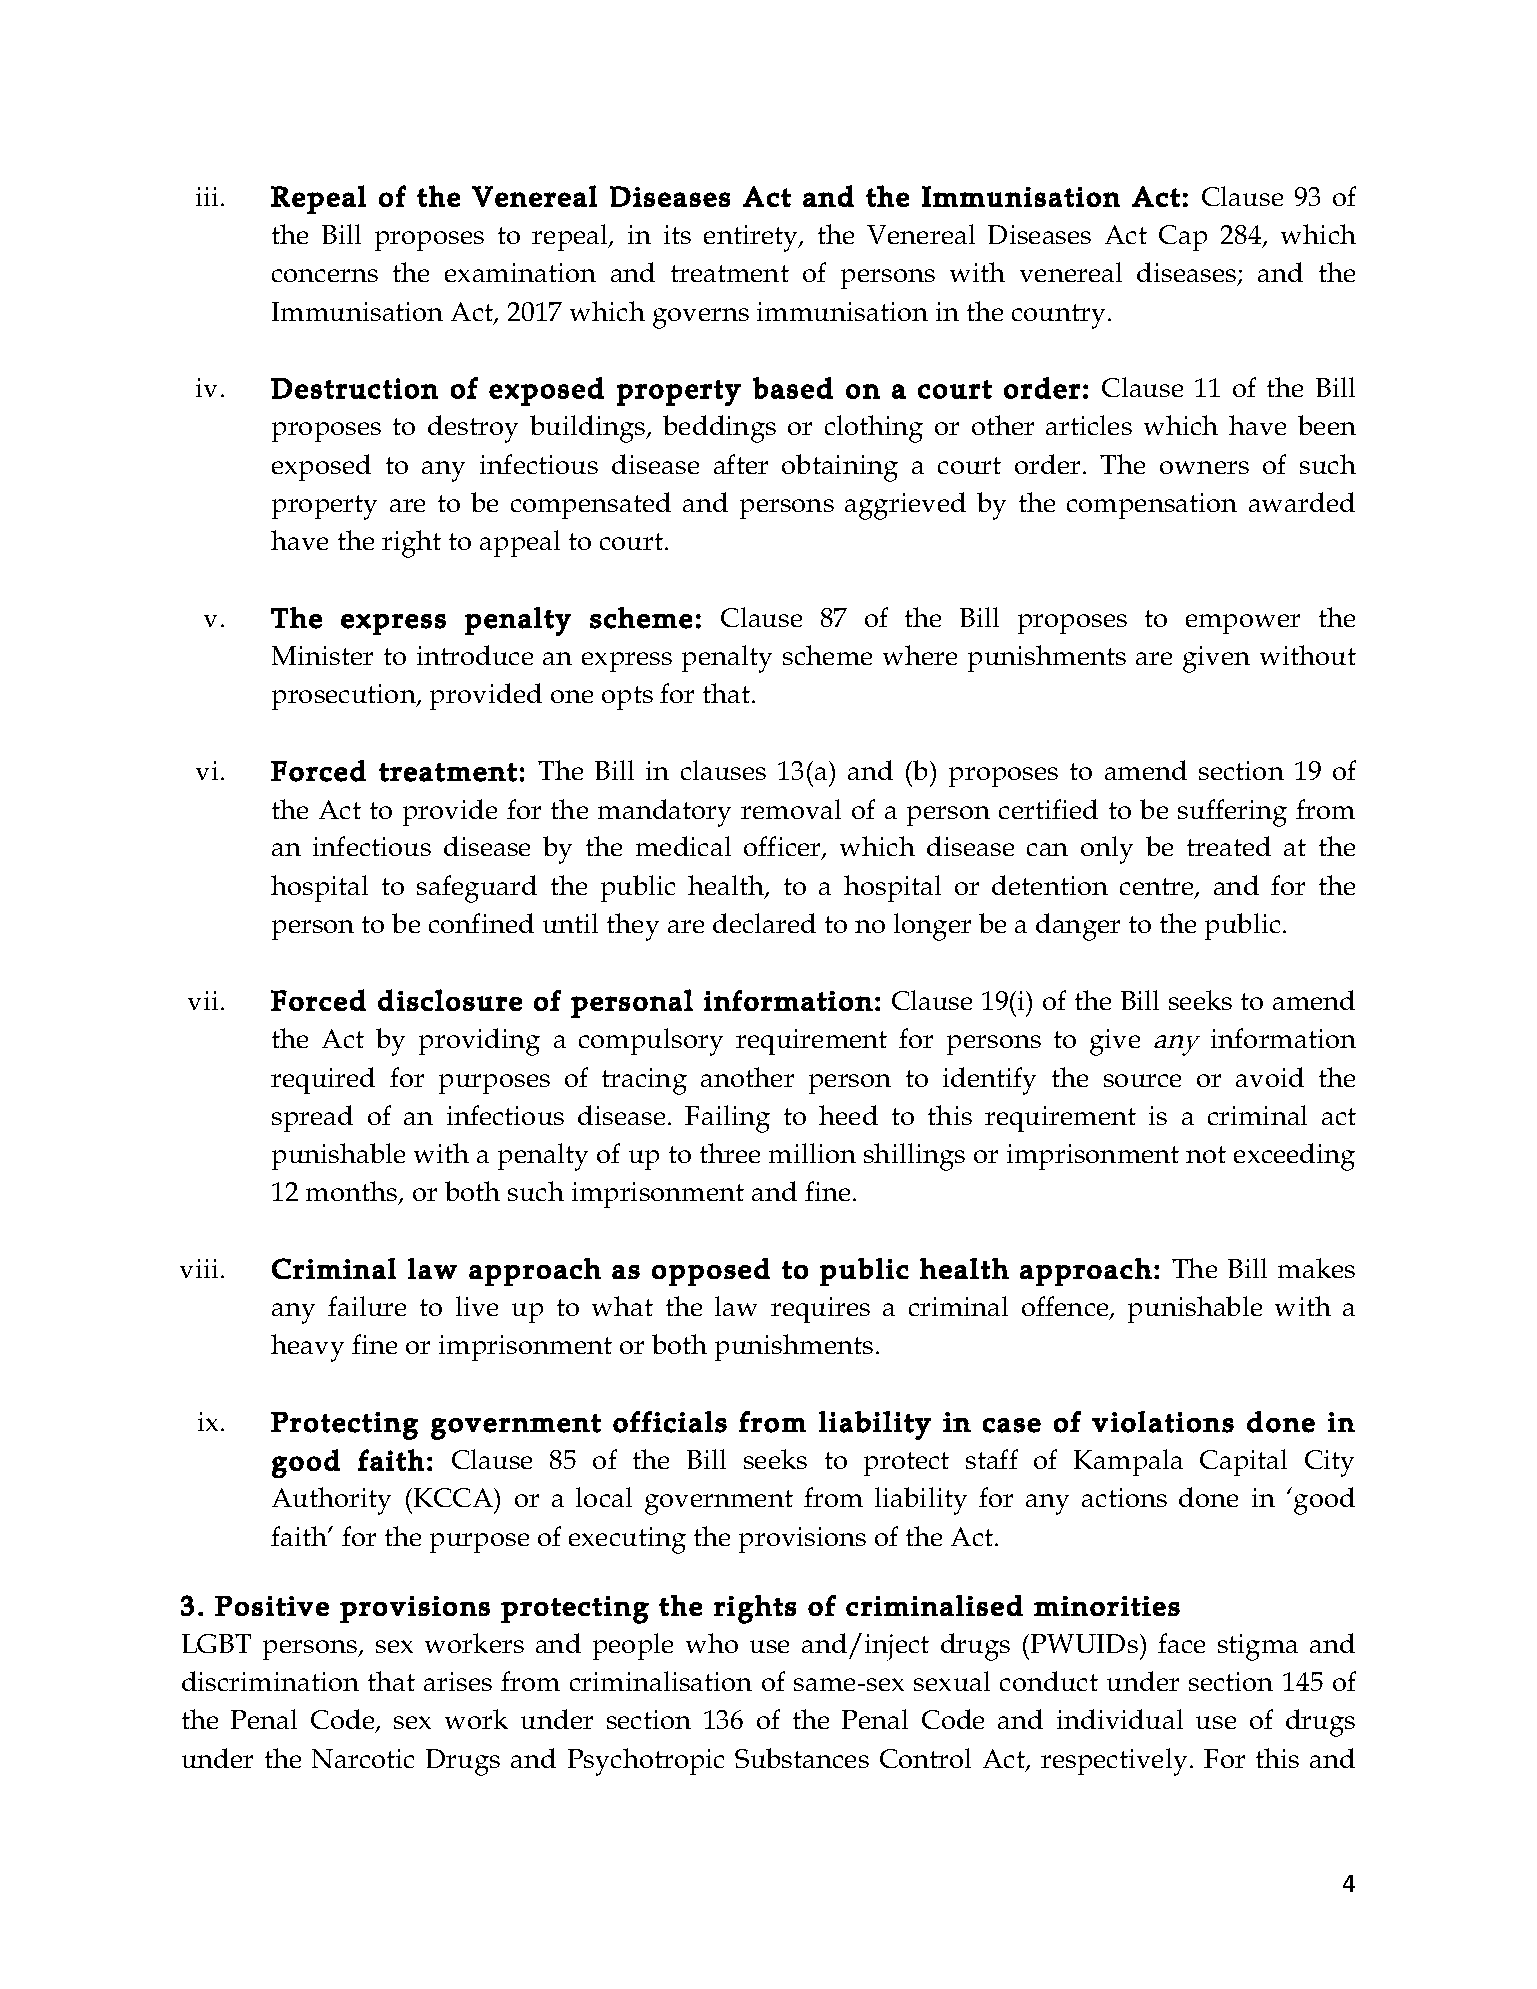 The height and width of the screenshot is (1989, 1537). I want to click on declared, so click(764, 923).
